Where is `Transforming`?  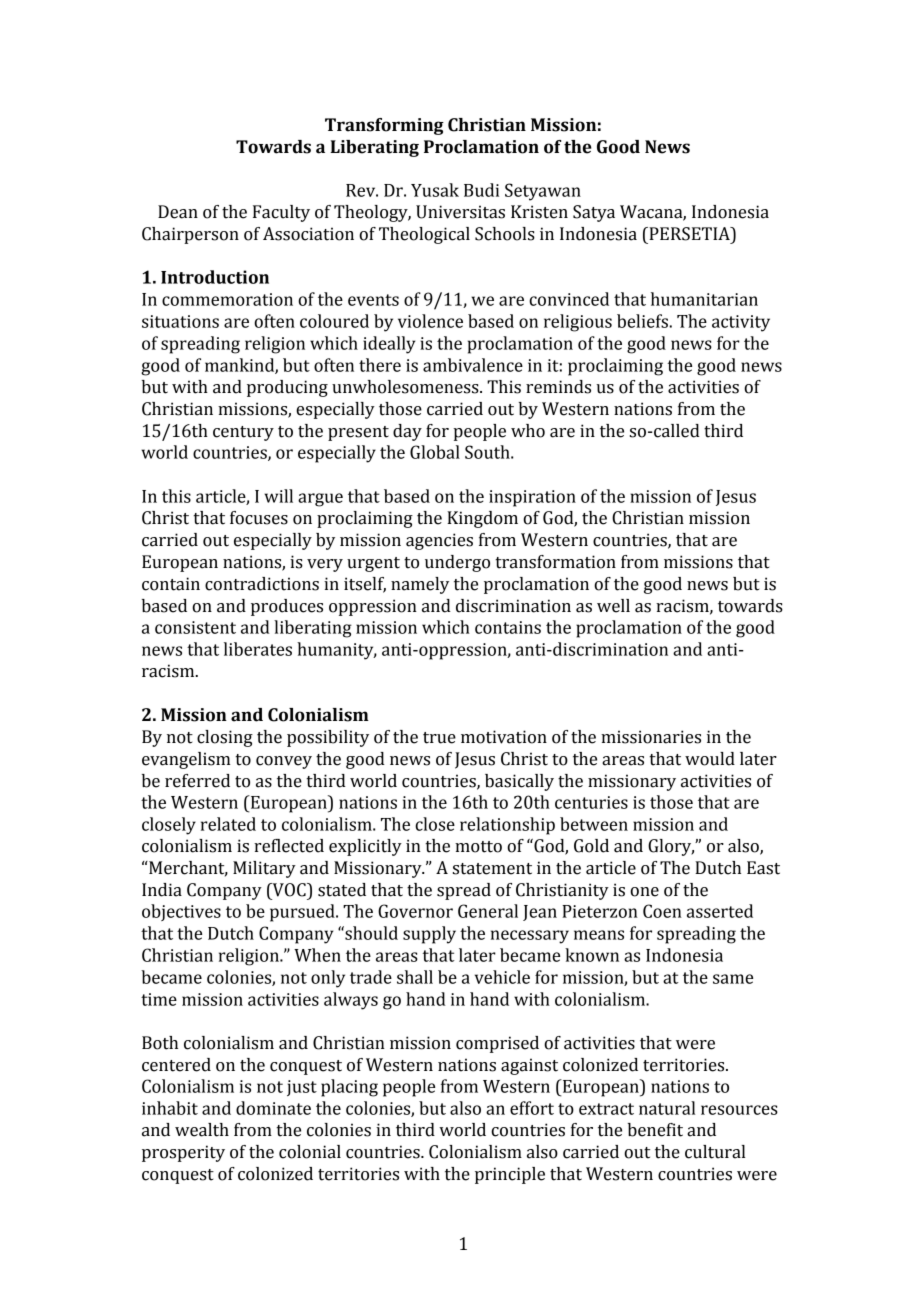 Transforming is located at coordinates (384, 126).
